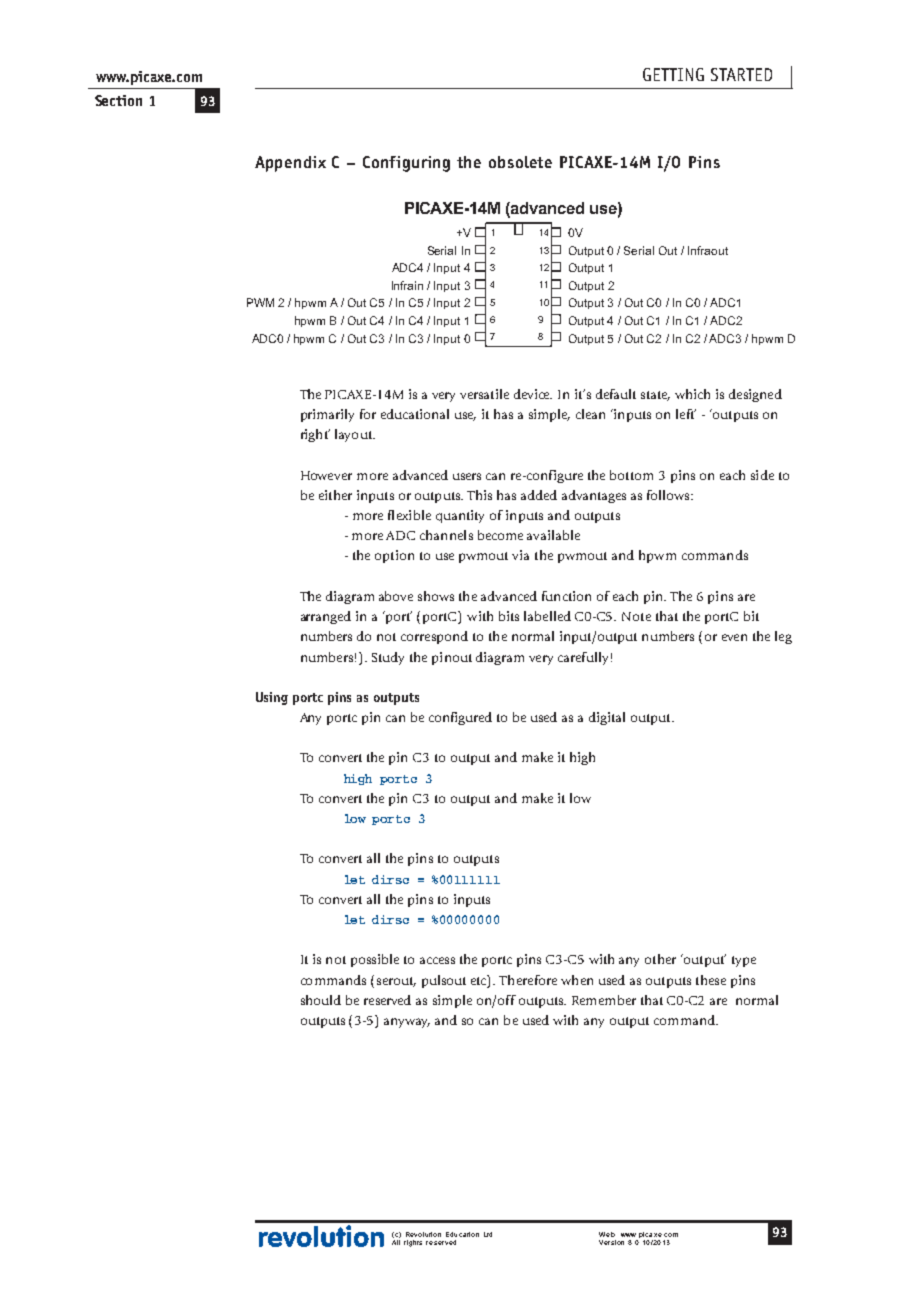  I want to click on these, so click(711, 980).
